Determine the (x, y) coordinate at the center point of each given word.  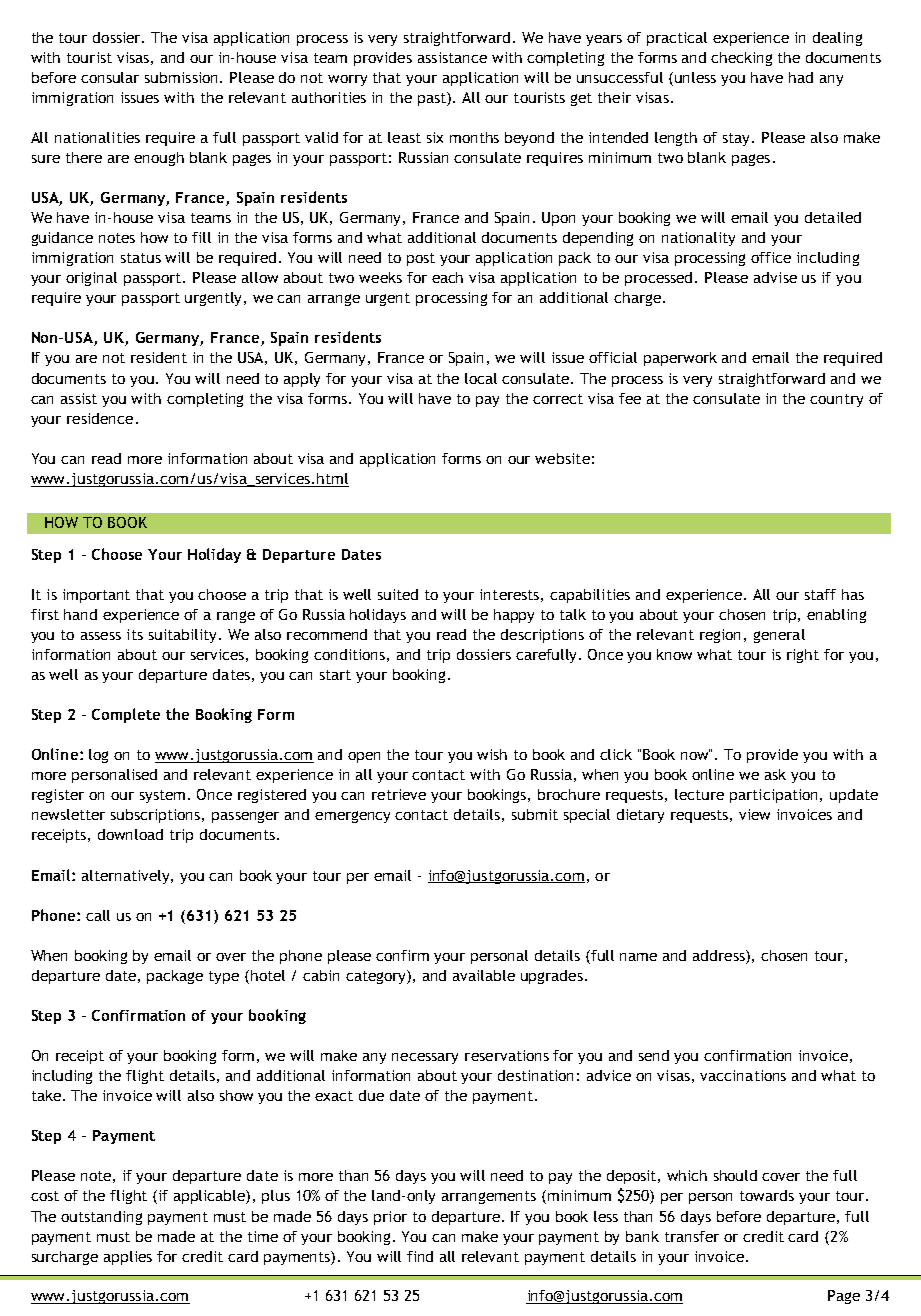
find (420, 1256)
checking (741, 59)
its (135, 634)
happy (514, 616)
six (435, 137)
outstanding (101, 1218)
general (779, 636)
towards (767, 1195)
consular (110, 77)
